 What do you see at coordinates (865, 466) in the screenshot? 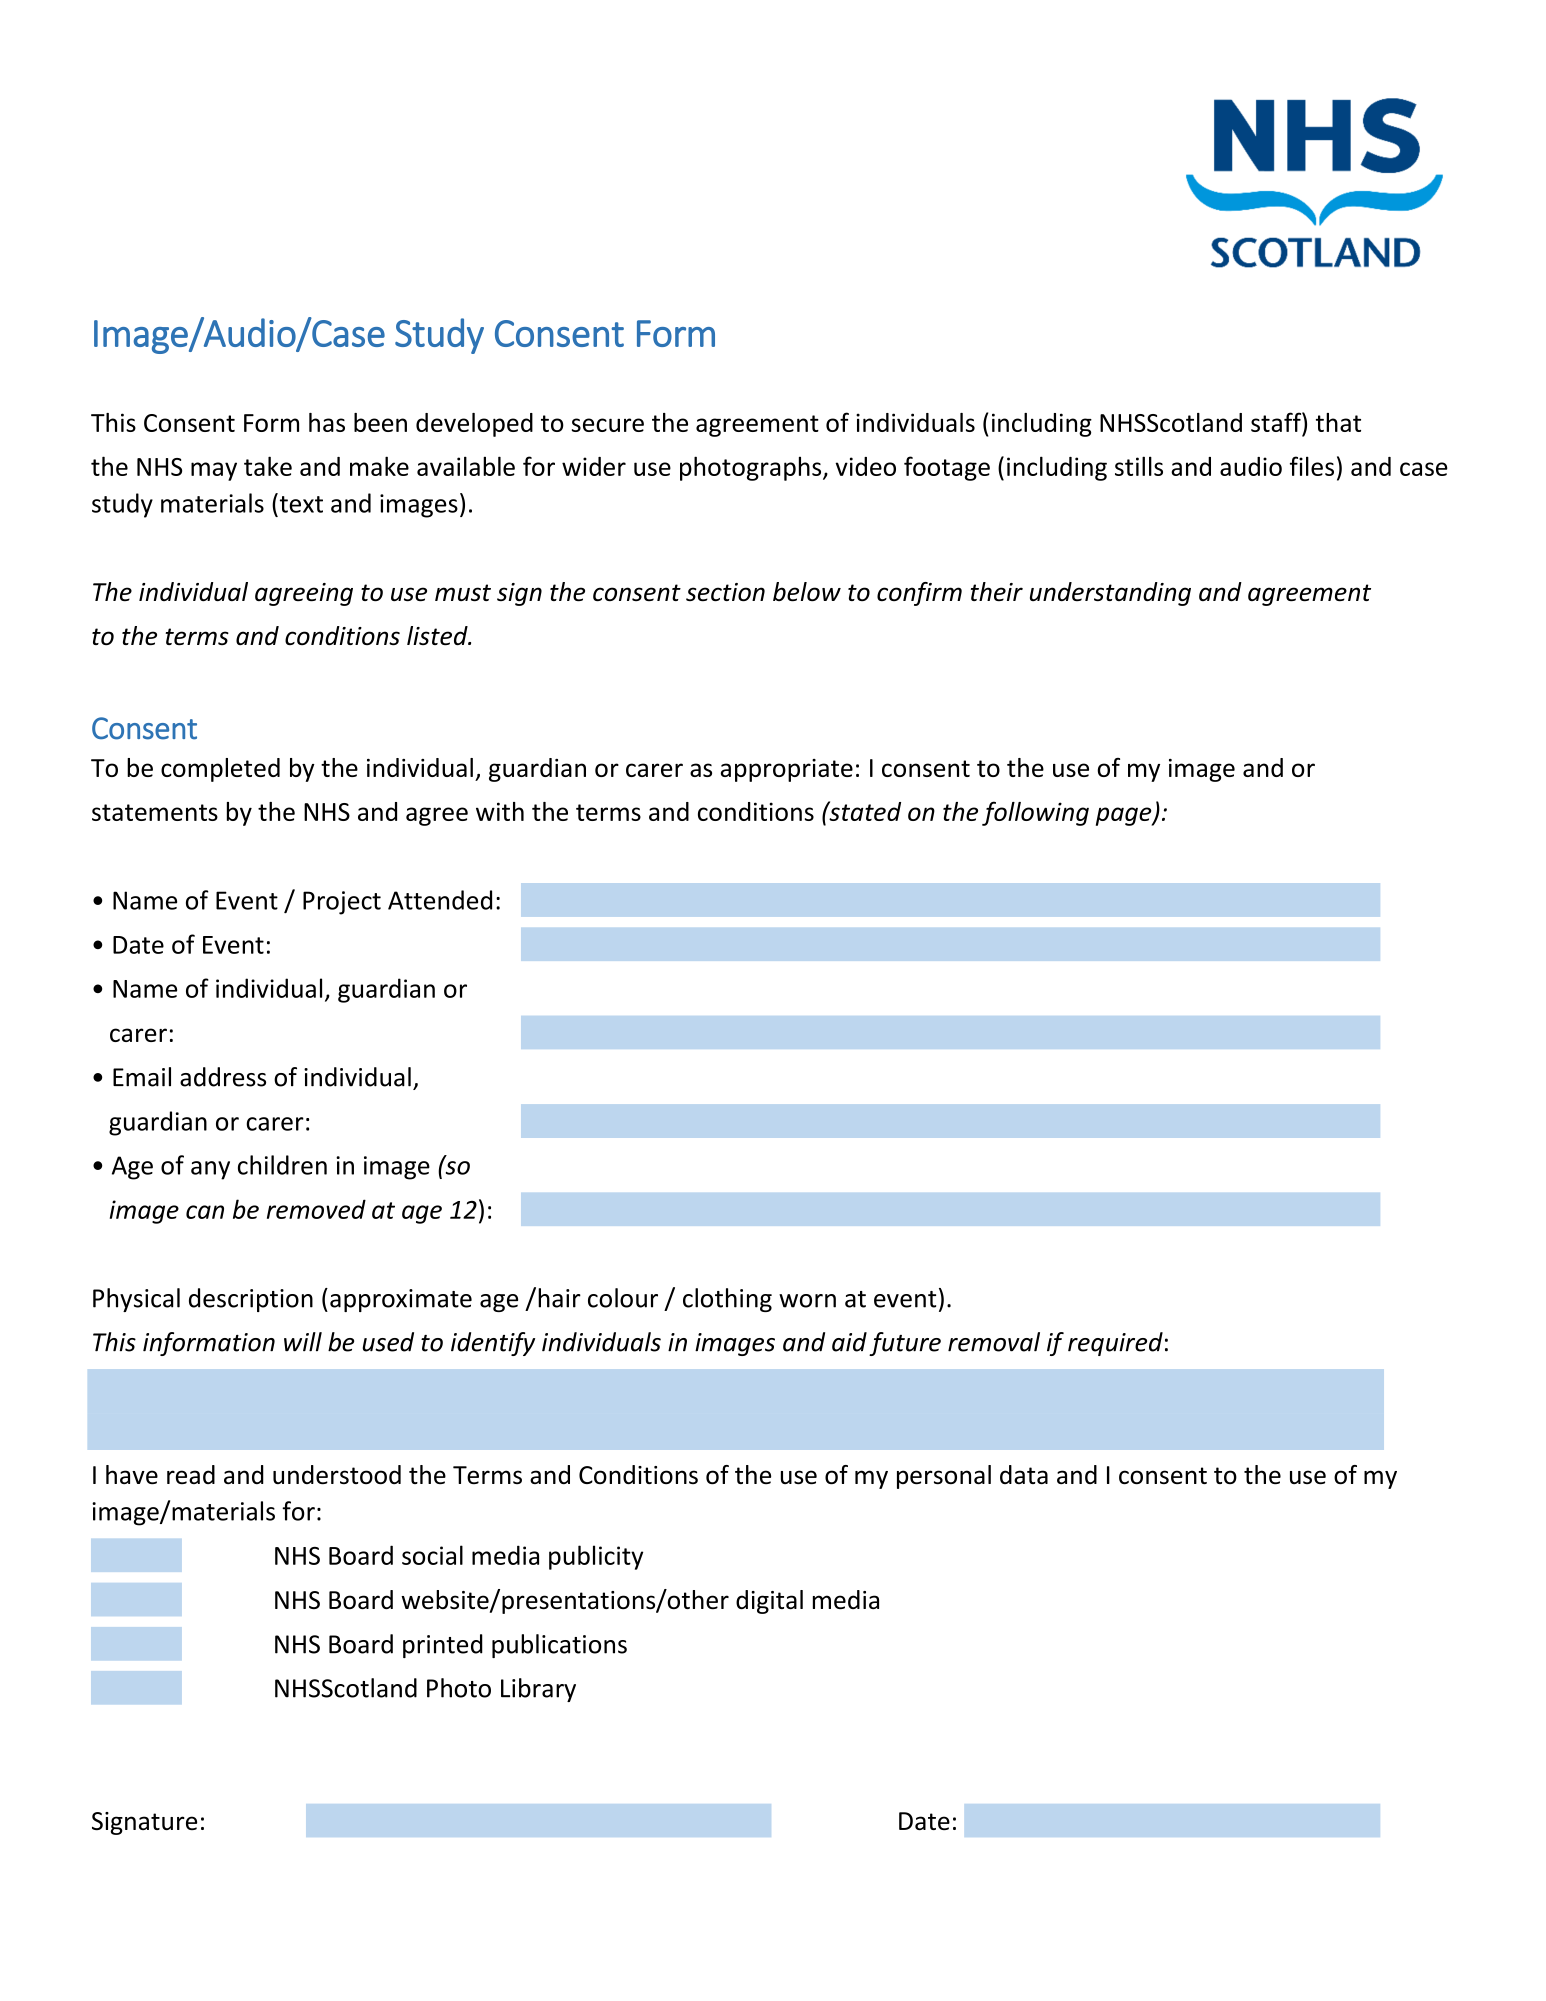
I see `video` at bounding box center [865, 466].
